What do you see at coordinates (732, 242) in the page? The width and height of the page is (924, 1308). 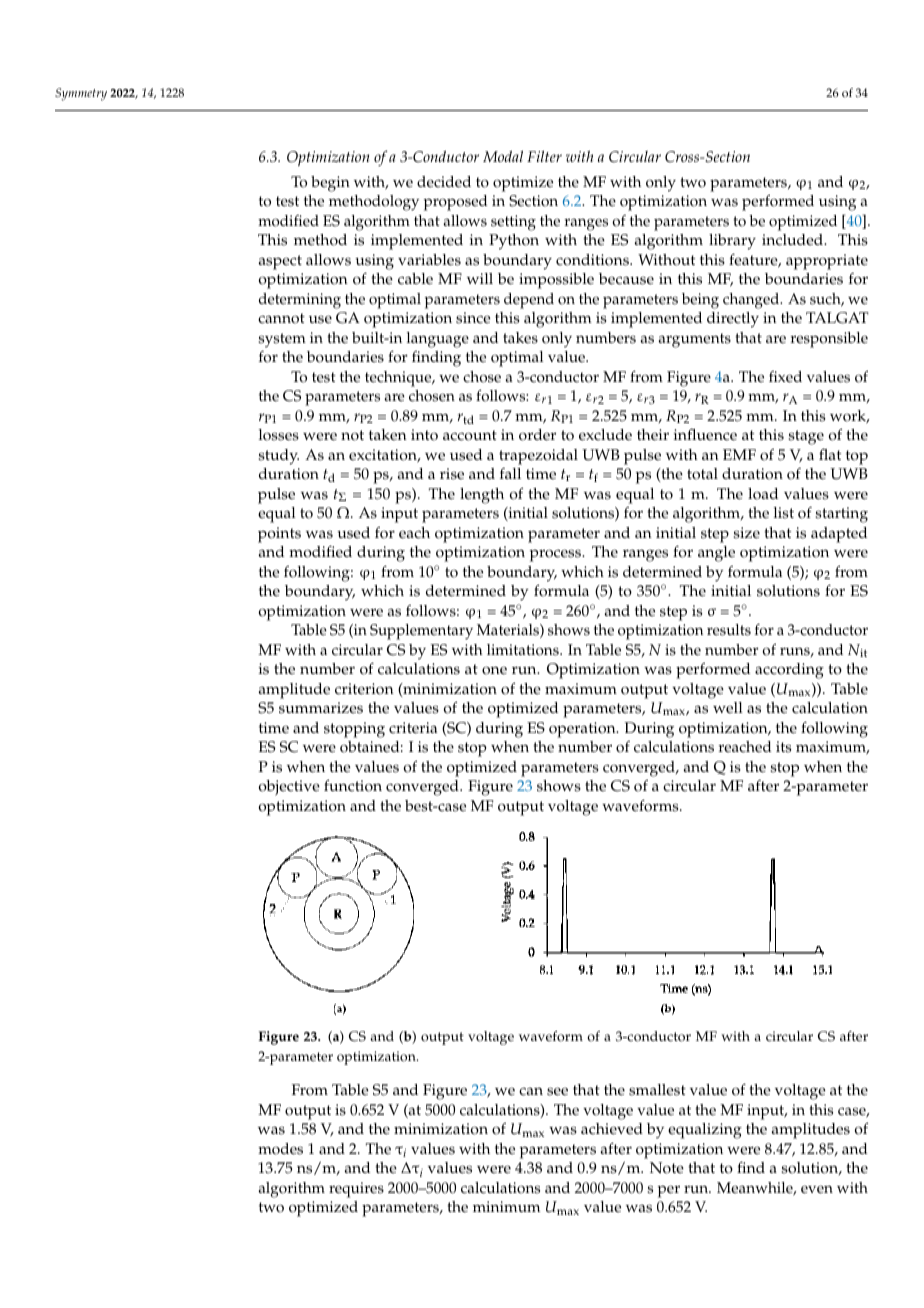 I see `library` at bounding box center [732, 242].
